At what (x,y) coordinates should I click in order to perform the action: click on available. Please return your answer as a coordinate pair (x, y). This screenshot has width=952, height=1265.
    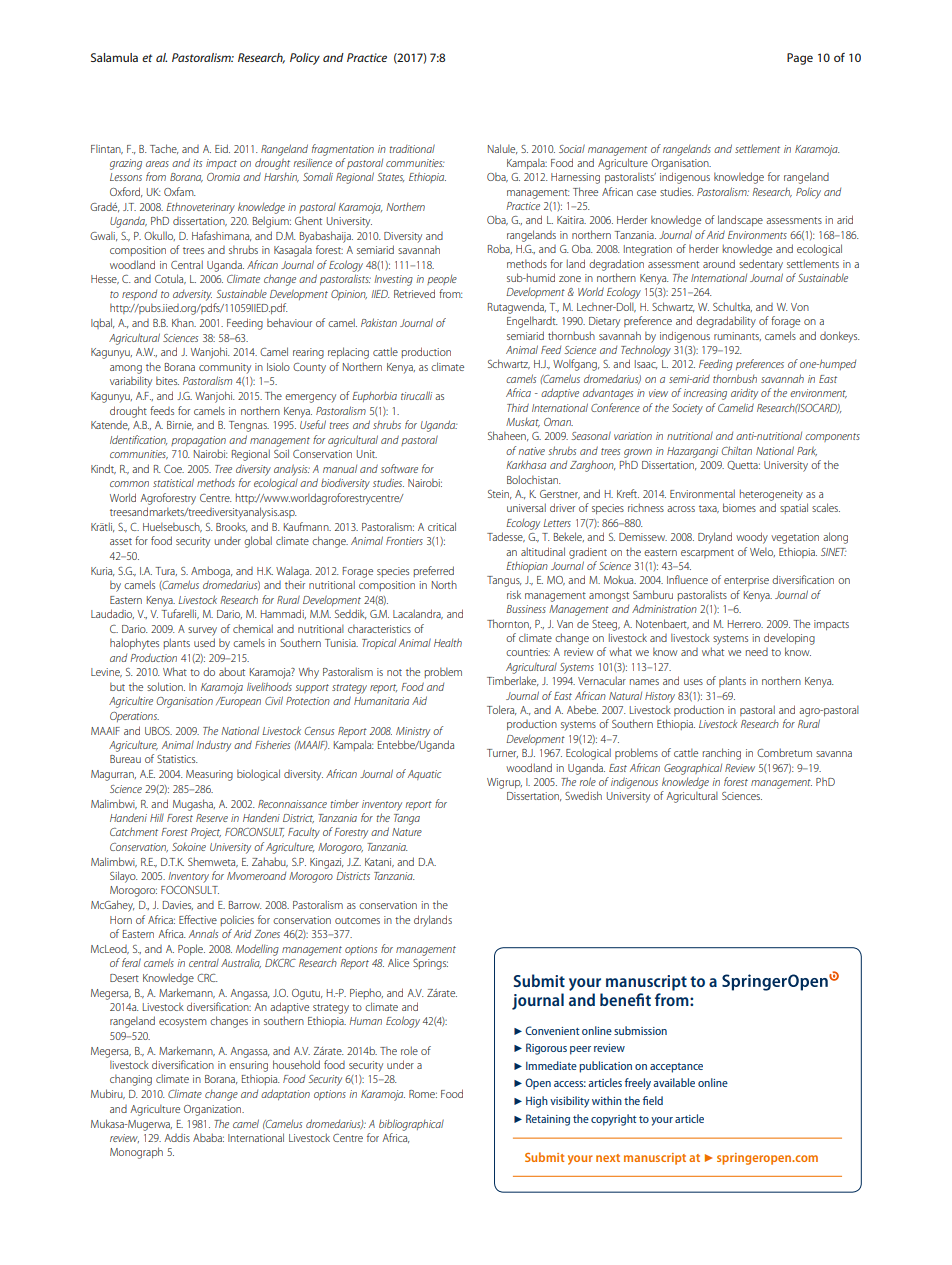
    Looking at the image, I should click on (674, 1082).
